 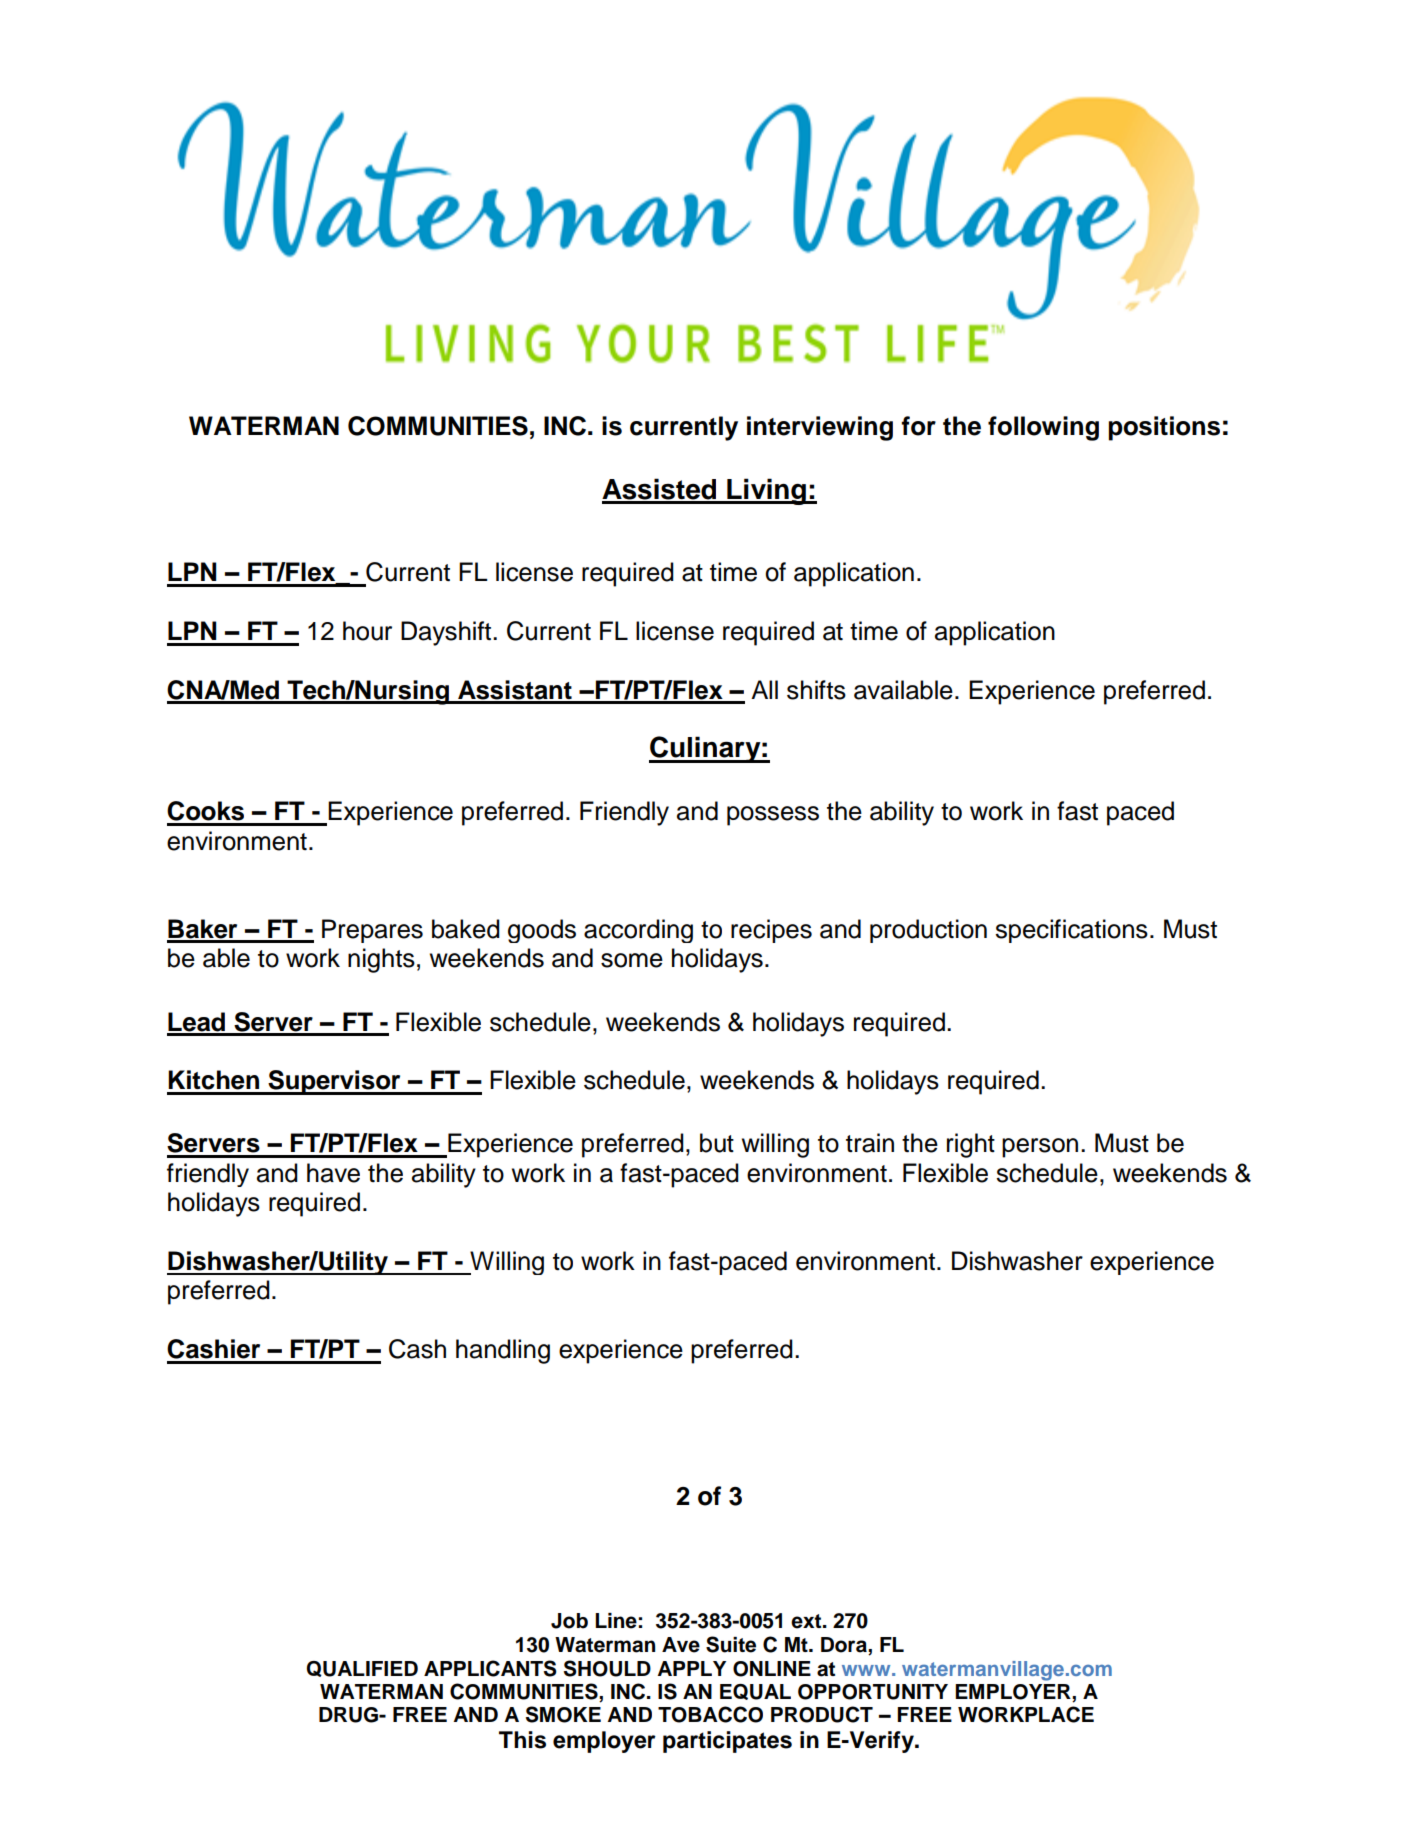 What do you see at coordinates (710, 1714) in the document?
I see `TOBACCO` at bounding box center [710, 1714].
